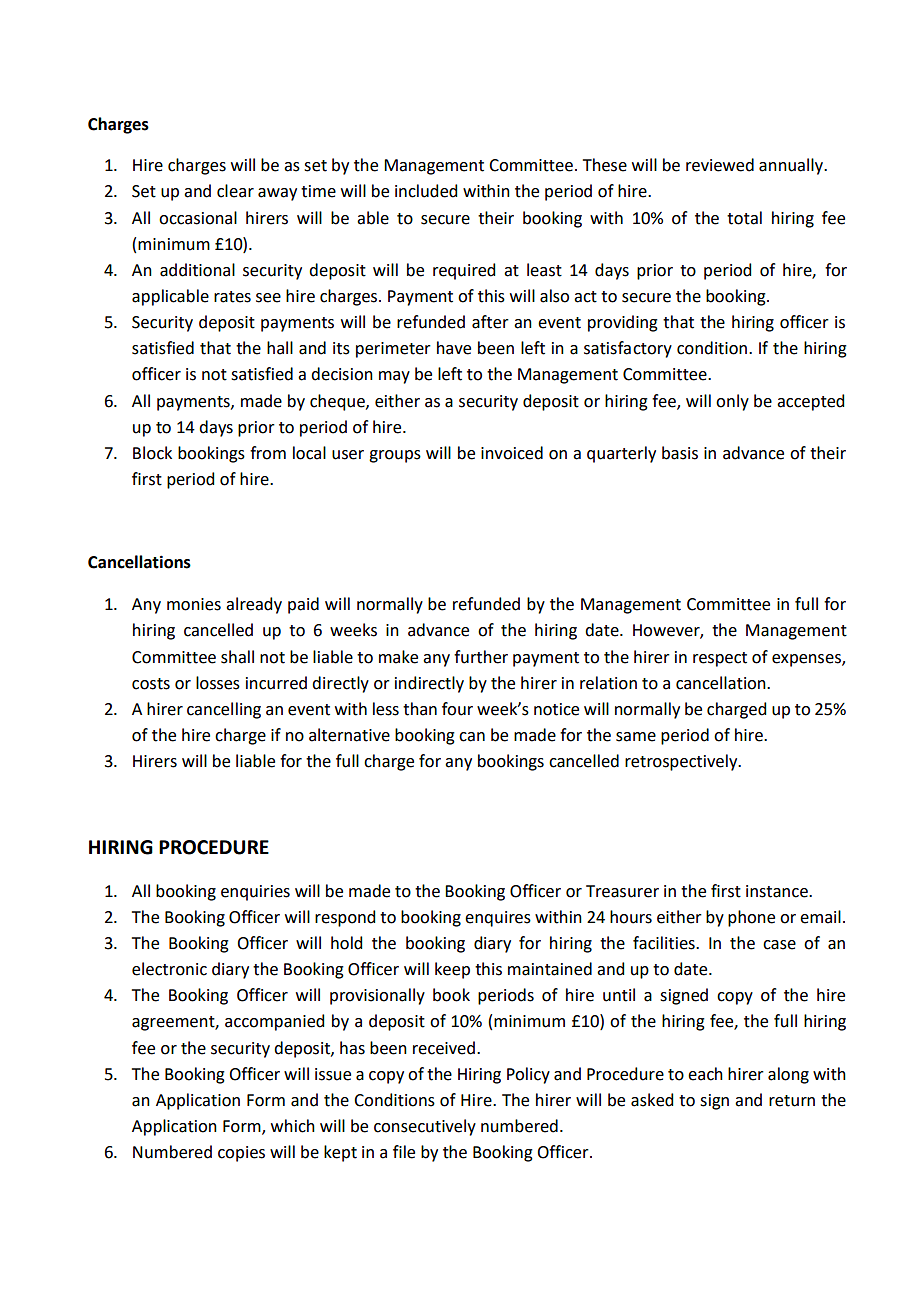  What do you see at coordinates (235, 191) in the screenshot?
I see `clear` at bounding box center [235, 191].
